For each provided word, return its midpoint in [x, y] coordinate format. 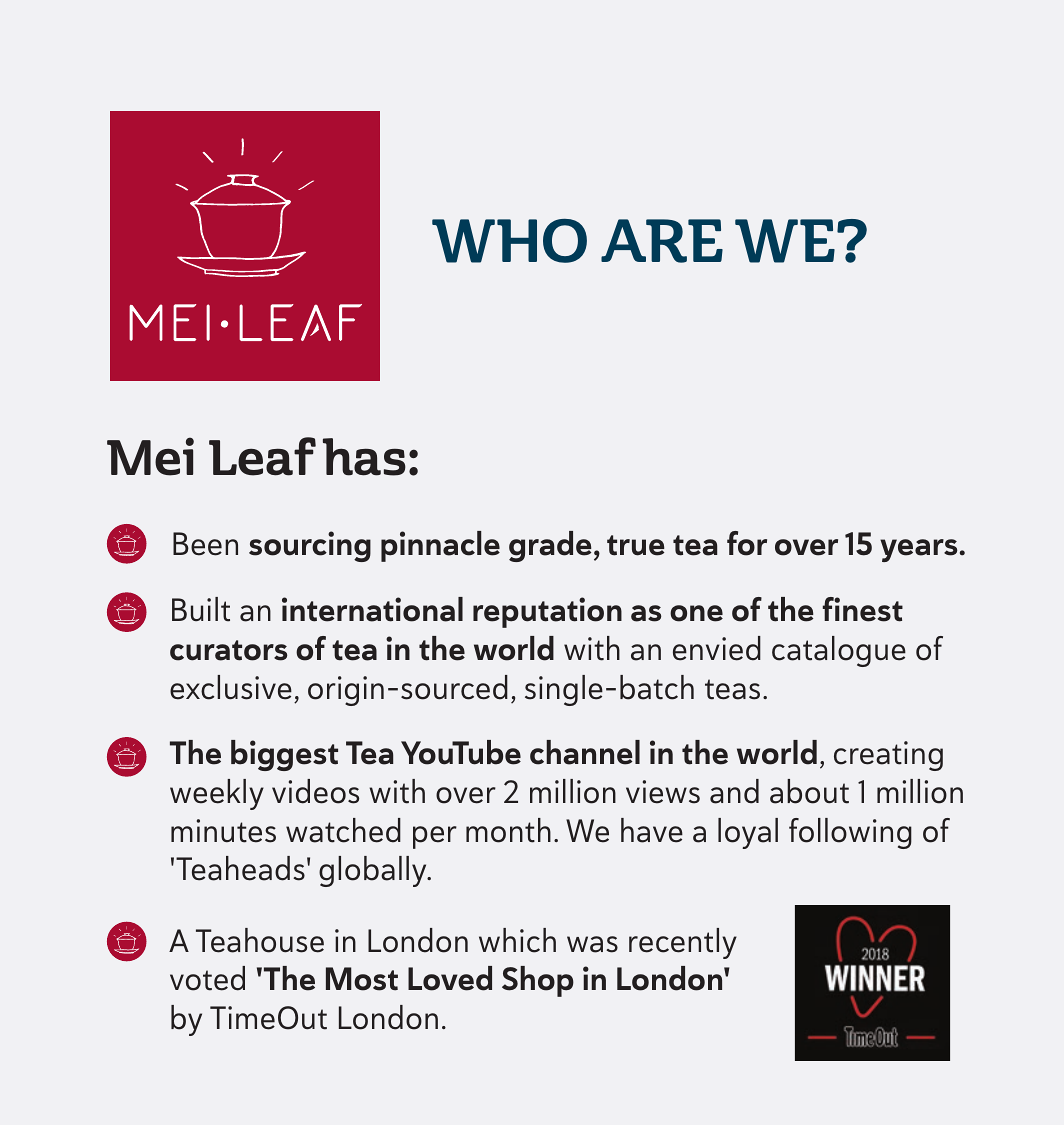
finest [863, 609]
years [918, 550]
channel [585, 752]
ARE [662, 241]
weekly [217, 794]
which [517, 940]
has [364, 457]
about [809, 791]
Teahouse [260, 940]
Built [201, 609]
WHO [509, 241]
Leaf [262, 456]
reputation [547, 612]
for [747, 543]
